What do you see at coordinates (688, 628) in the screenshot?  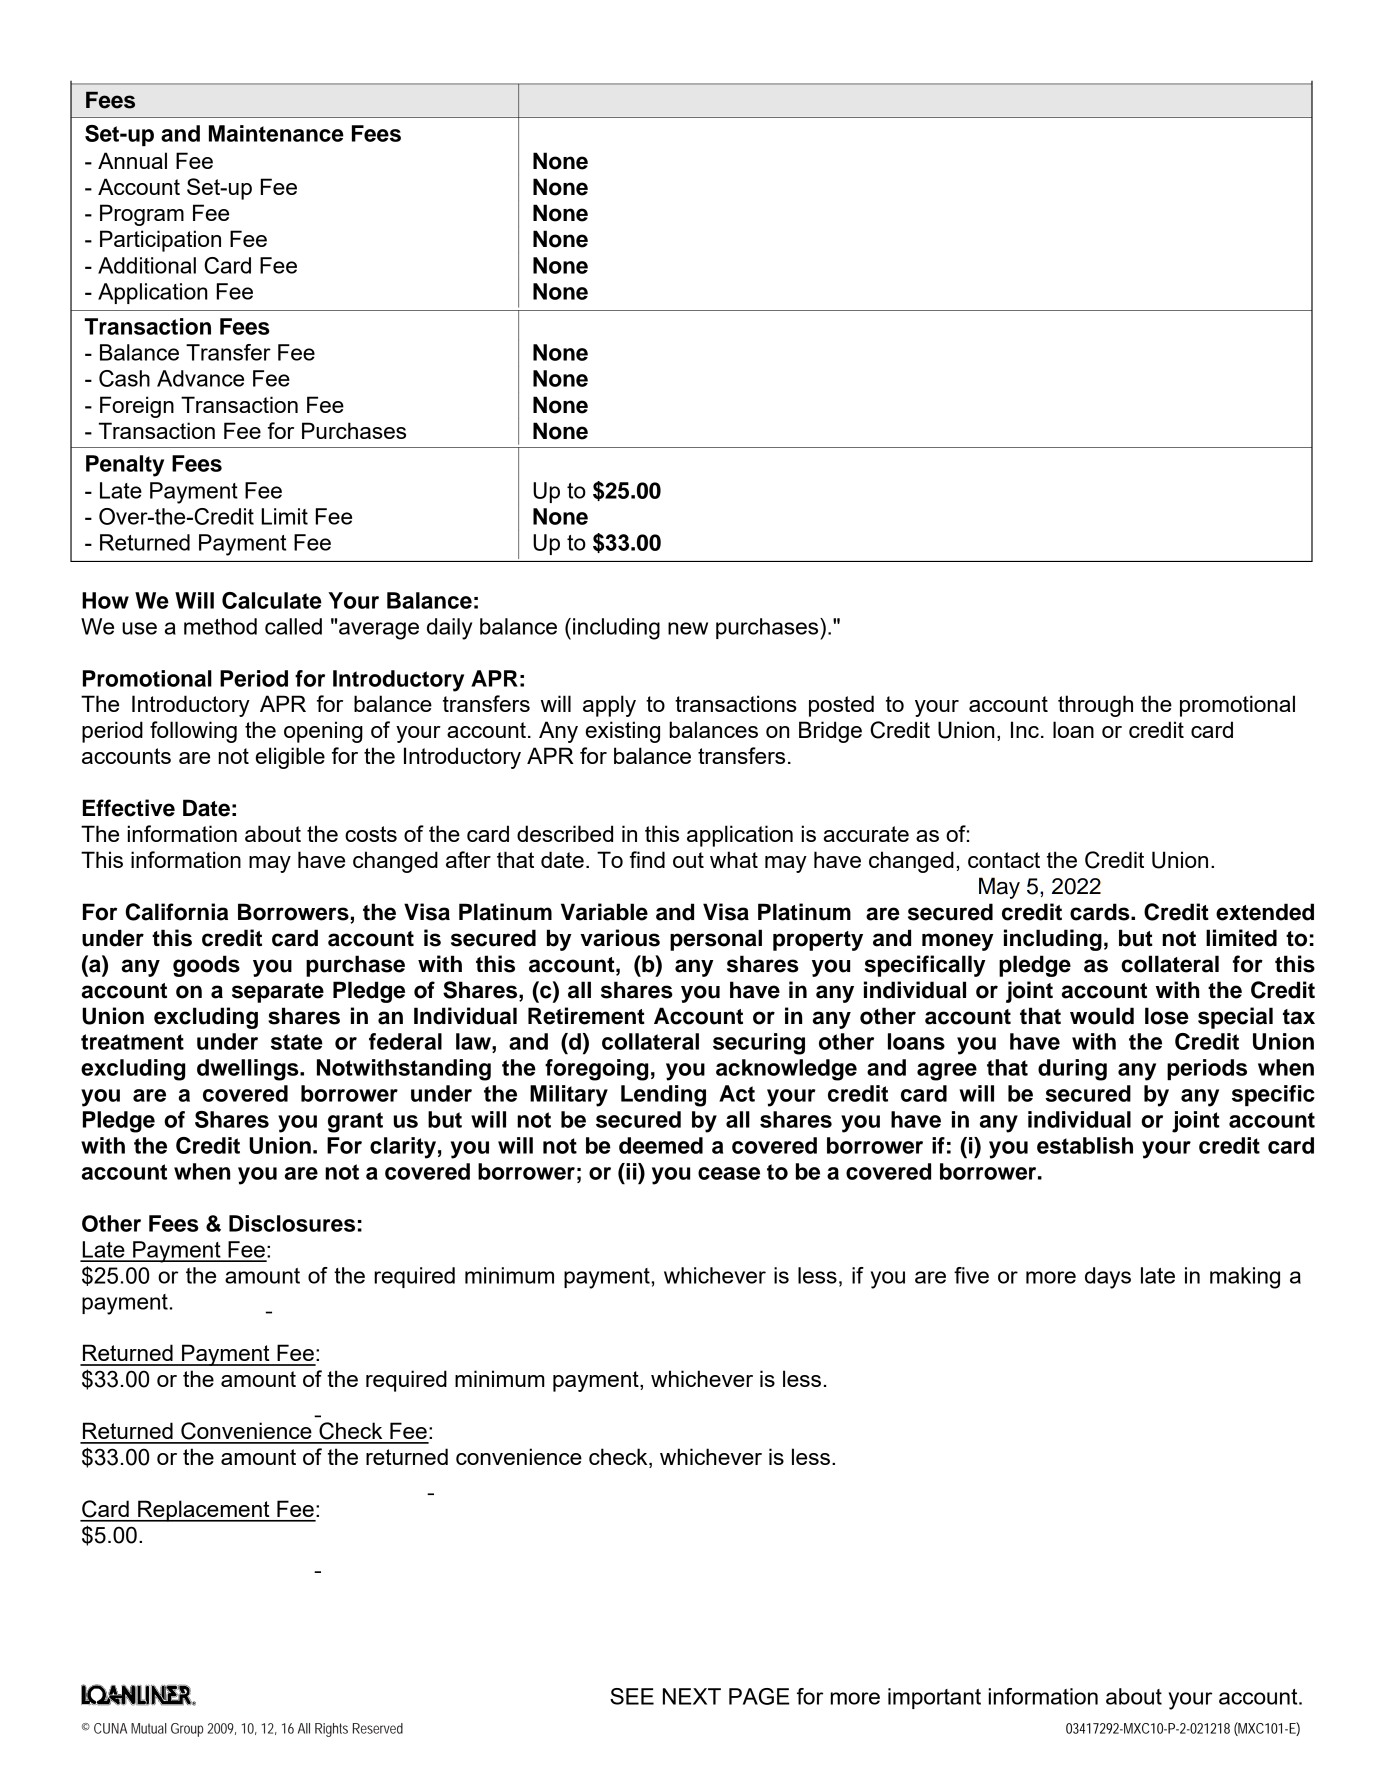 I see `new` at bounding box center [688, 628].
